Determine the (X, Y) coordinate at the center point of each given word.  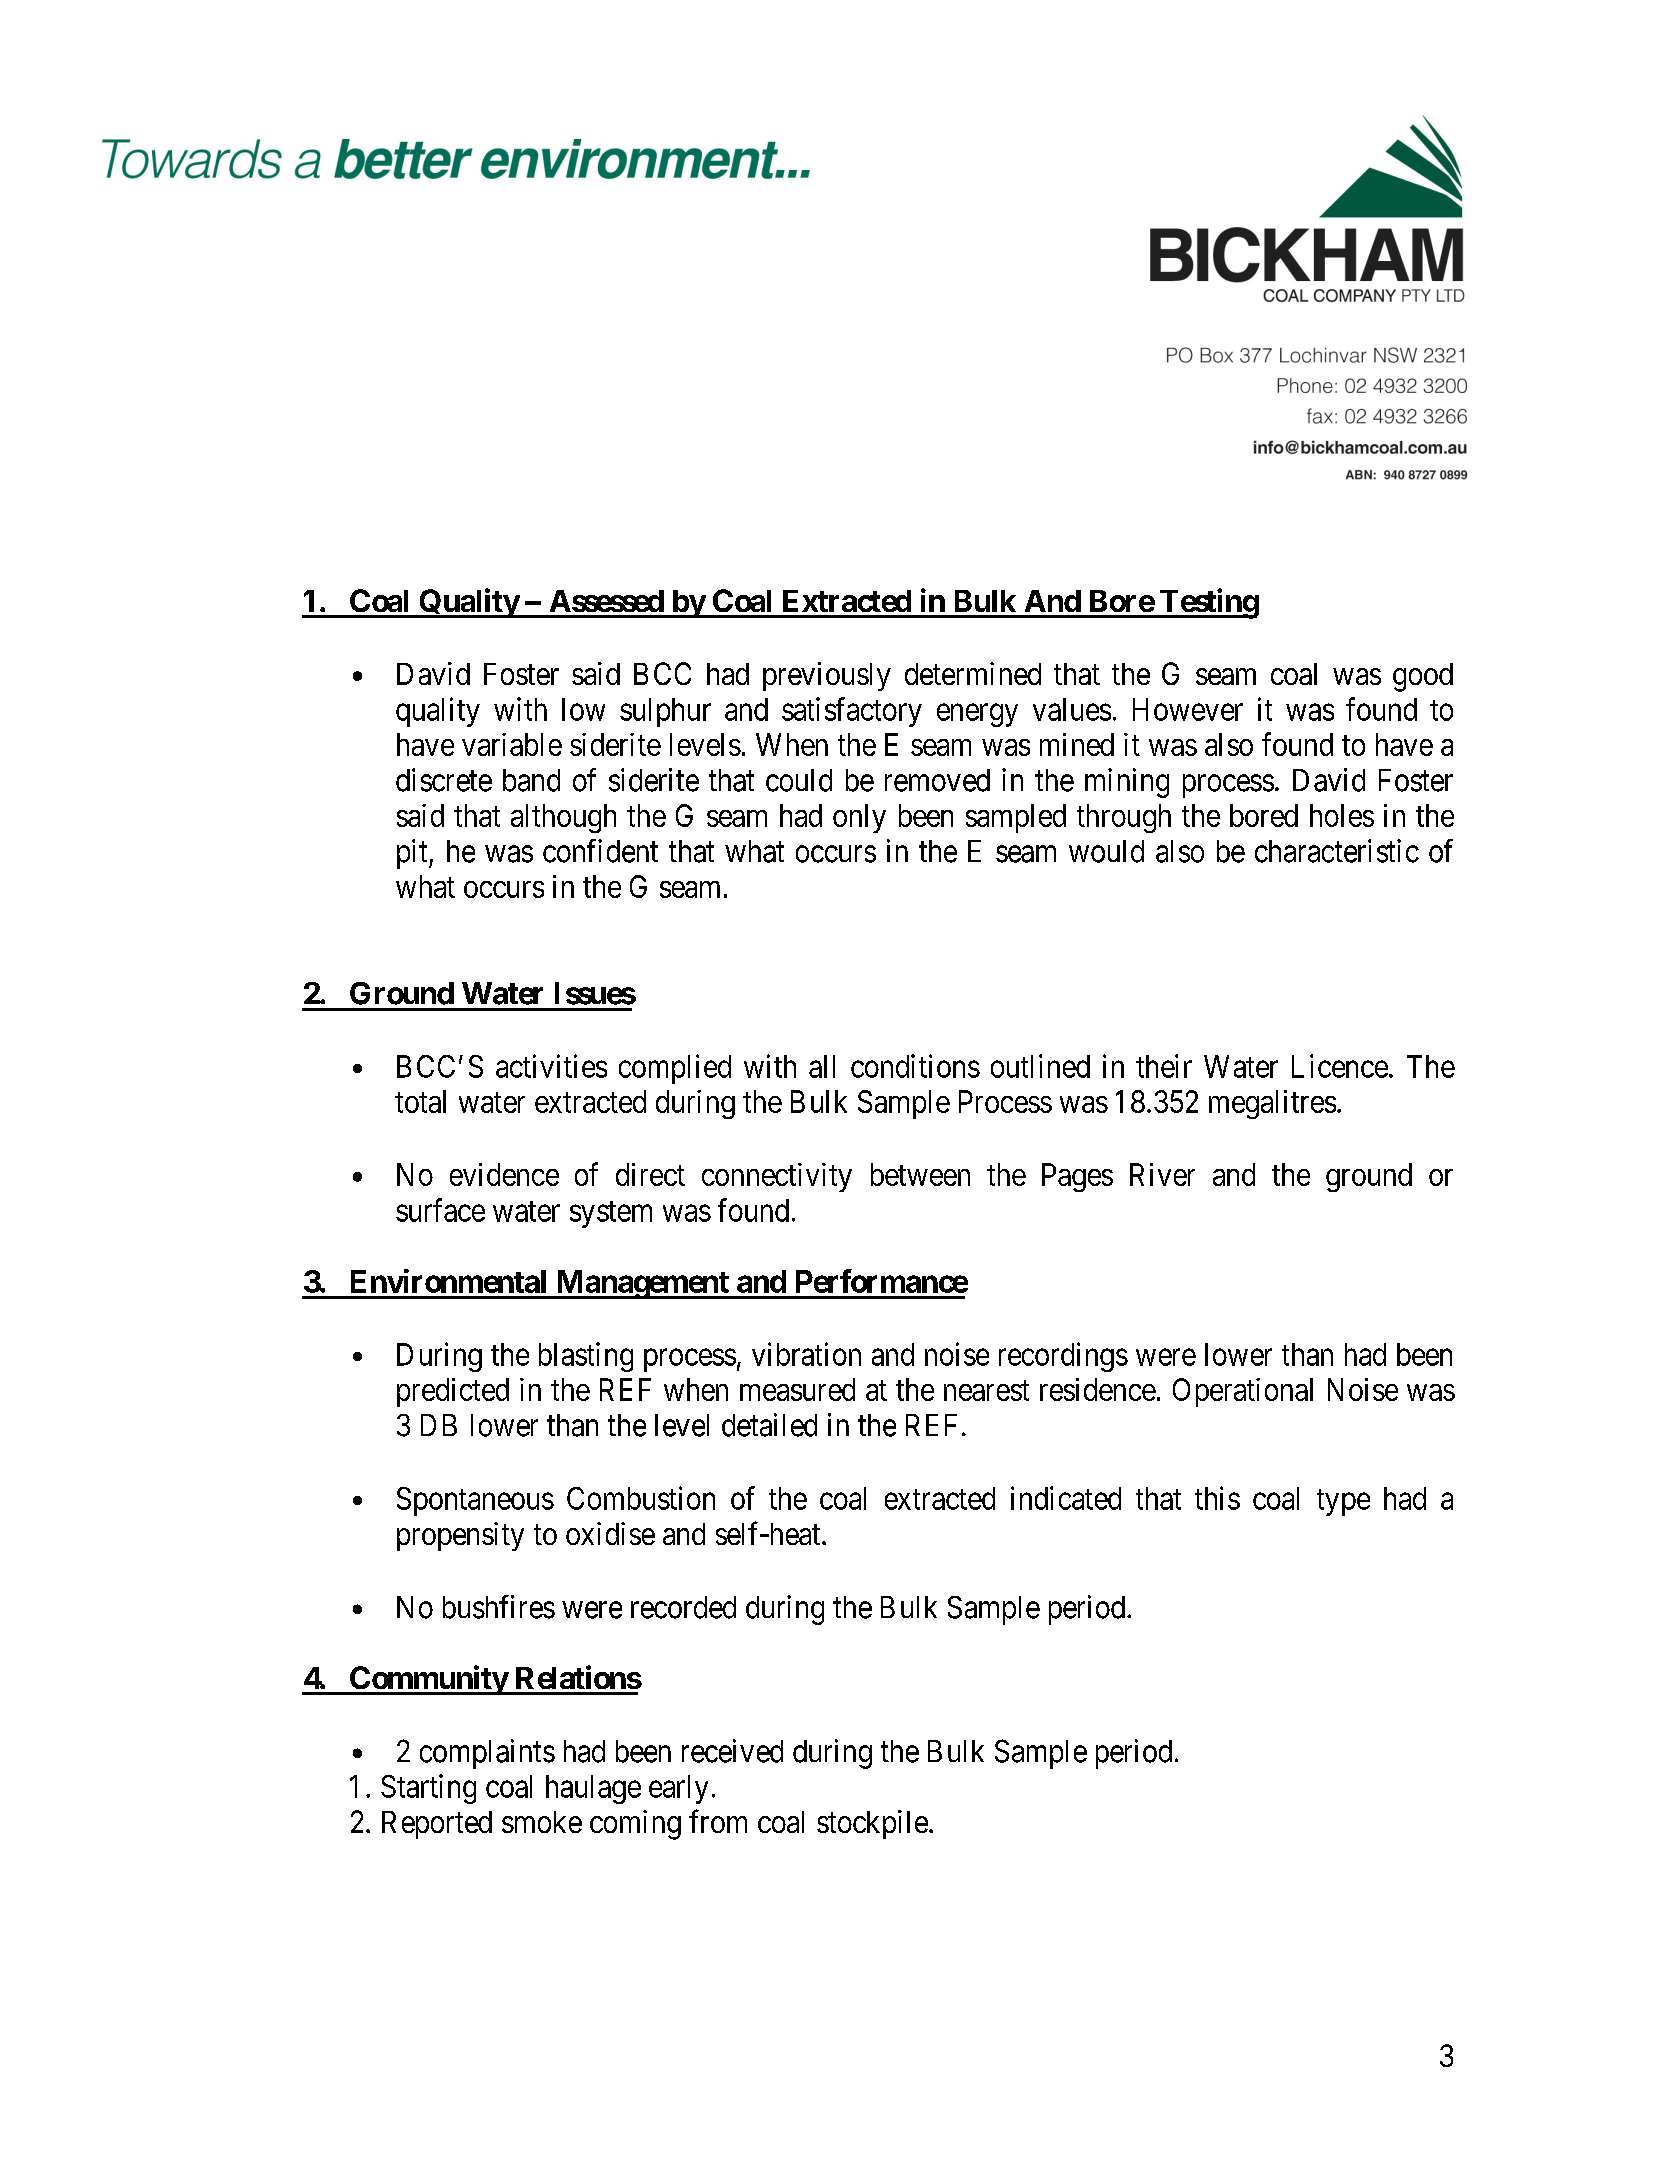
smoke (542, 1822)
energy (977, 715)
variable (512, 744)
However (1188, 709)
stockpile (872, 1824)
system (611, 1214)
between (920, 1174)
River (1162, 1174)
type (1343, 1502)
